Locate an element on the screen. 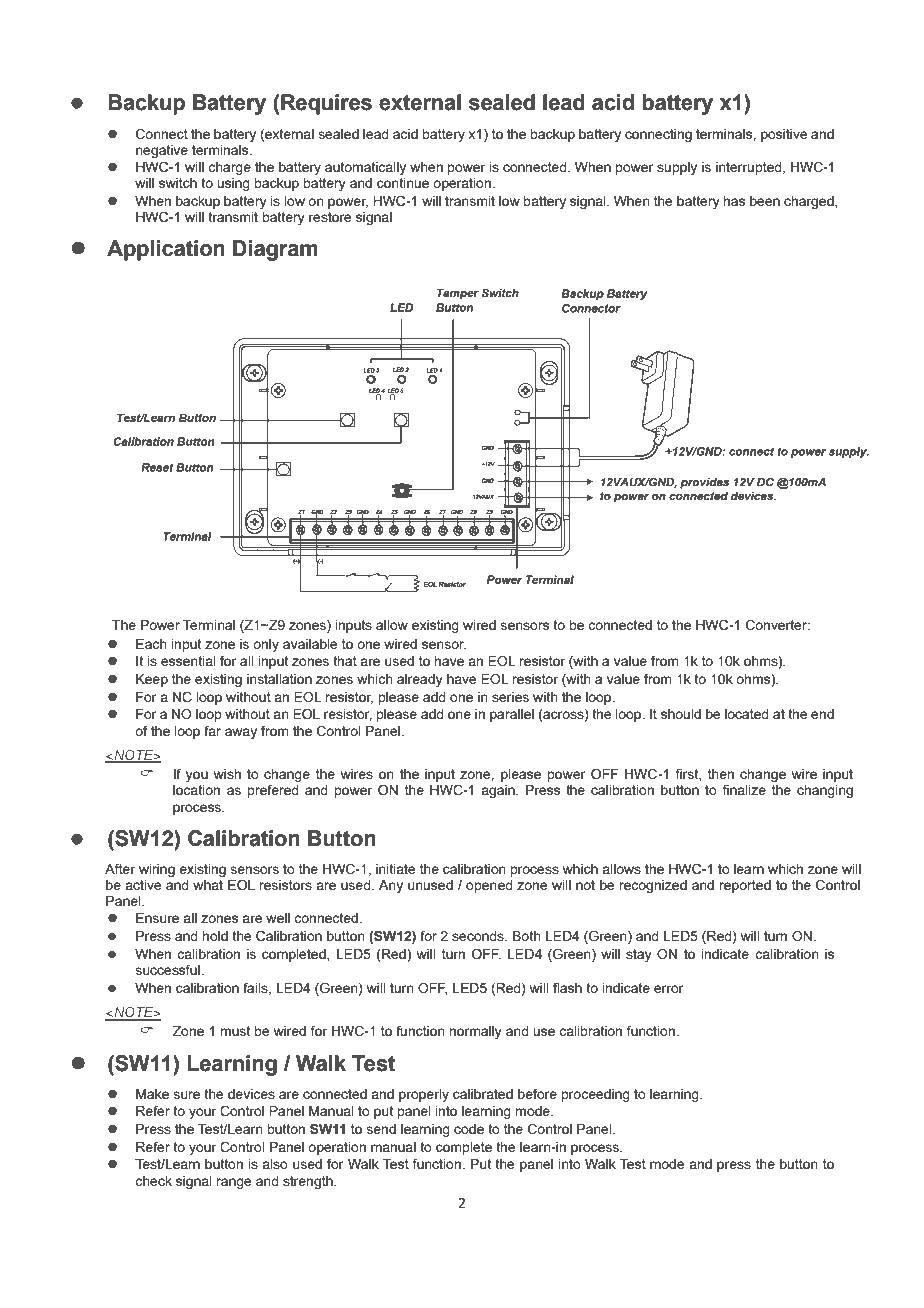  negative is located at coordinates (162, 151).
